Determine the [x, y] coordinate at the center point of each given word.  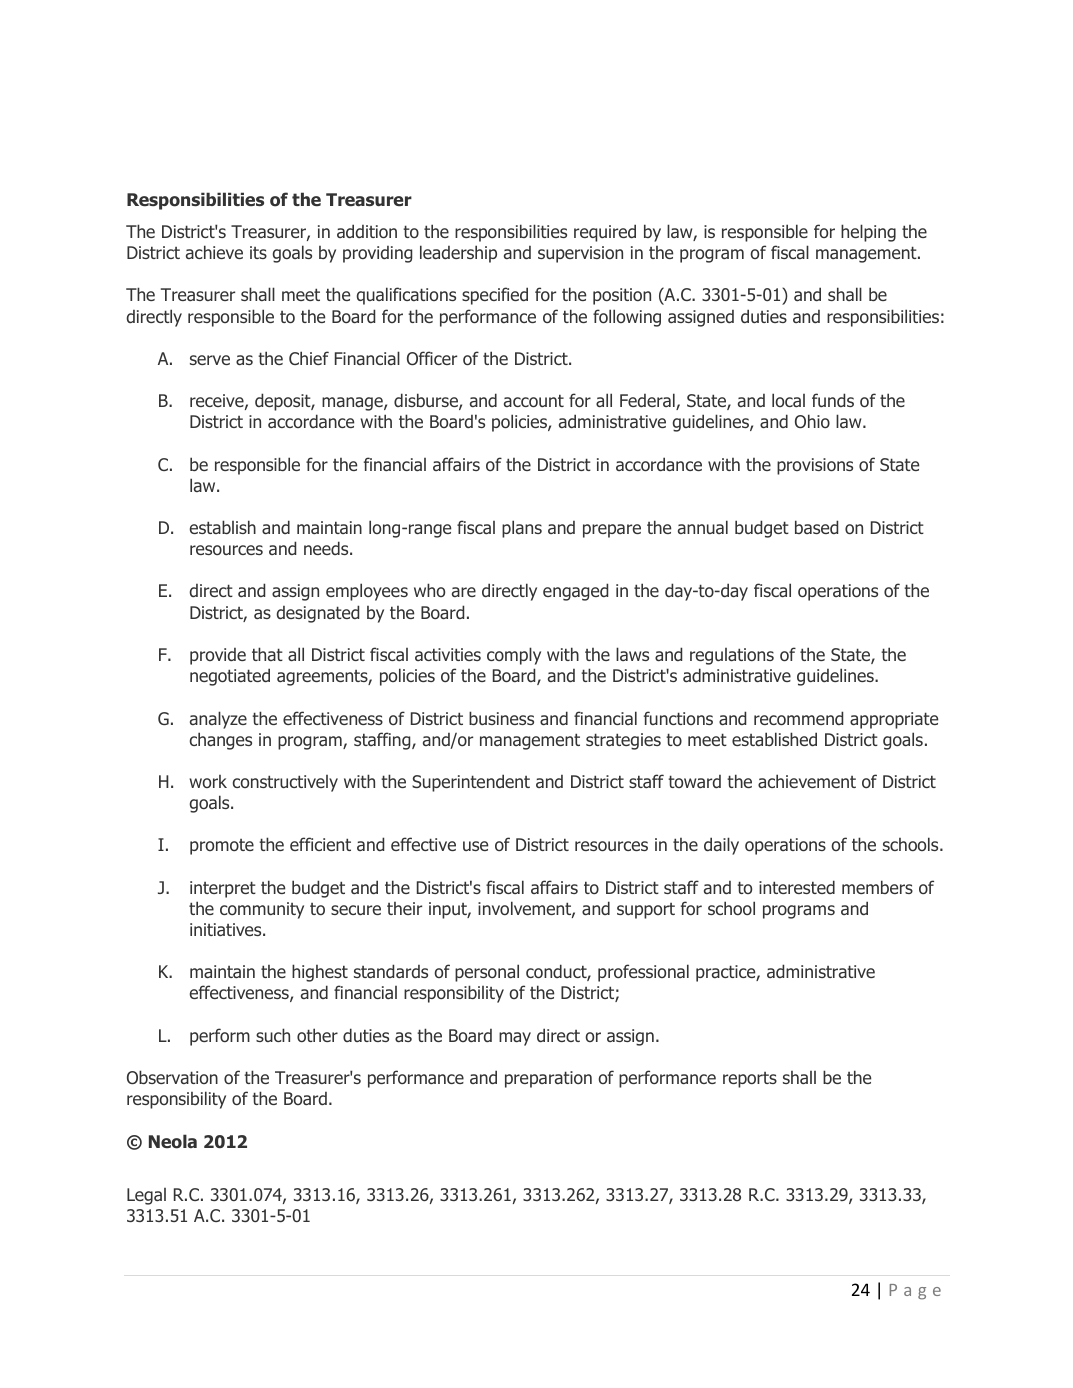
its [258, 252]
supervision [580, 254]
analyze [218, 720]
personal [487, 973]
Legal [146, 1196]
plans [522, 529]
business [501, 718]
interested [797, 887]
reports [750, 1080]
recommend [798, 718]
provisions [815, 466]
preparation [548, 1079]
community [262, 910]
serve [210, 360]
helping [868, 233]
